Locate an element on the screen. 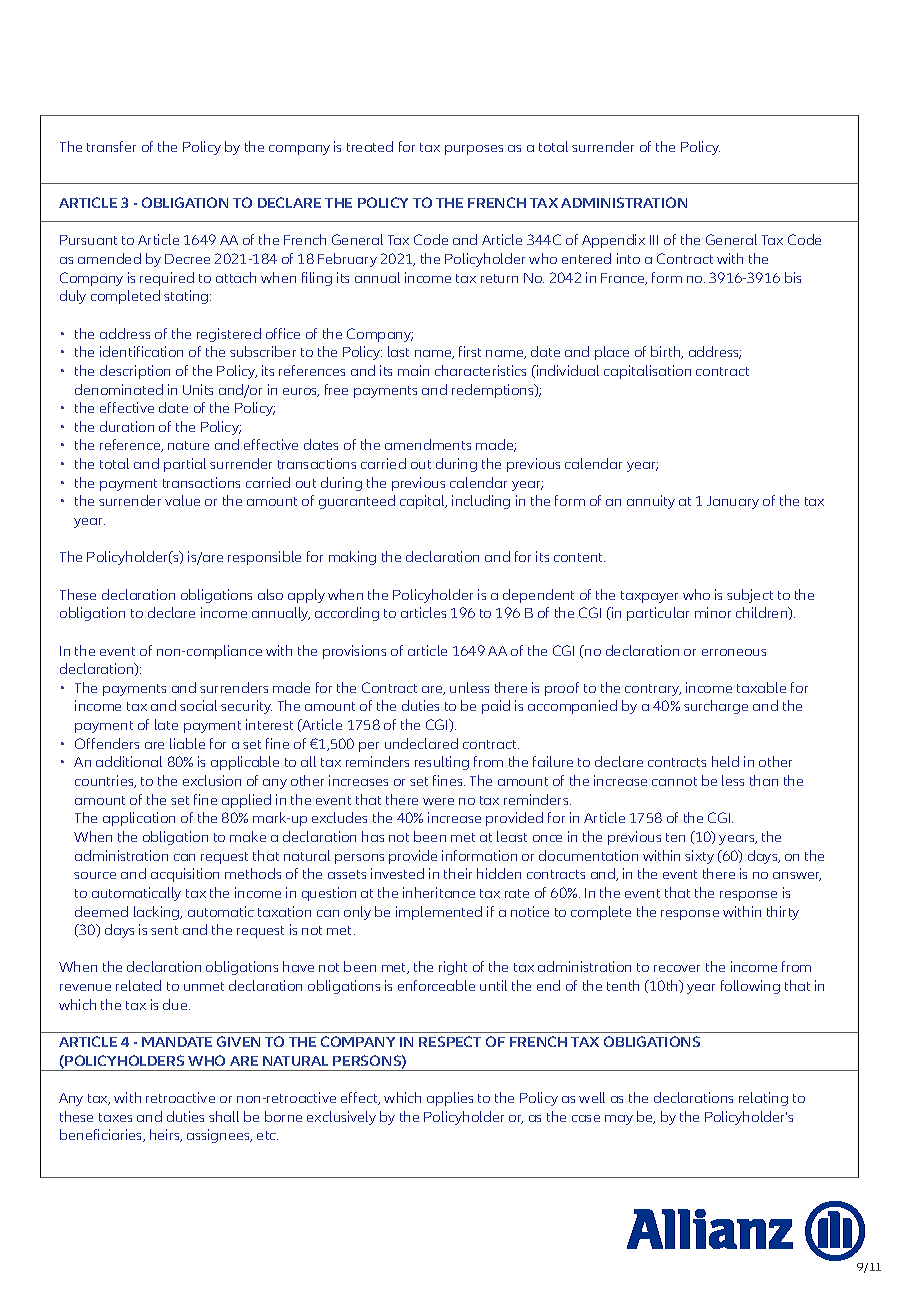  provisions is located at coordinates (354, 652).
